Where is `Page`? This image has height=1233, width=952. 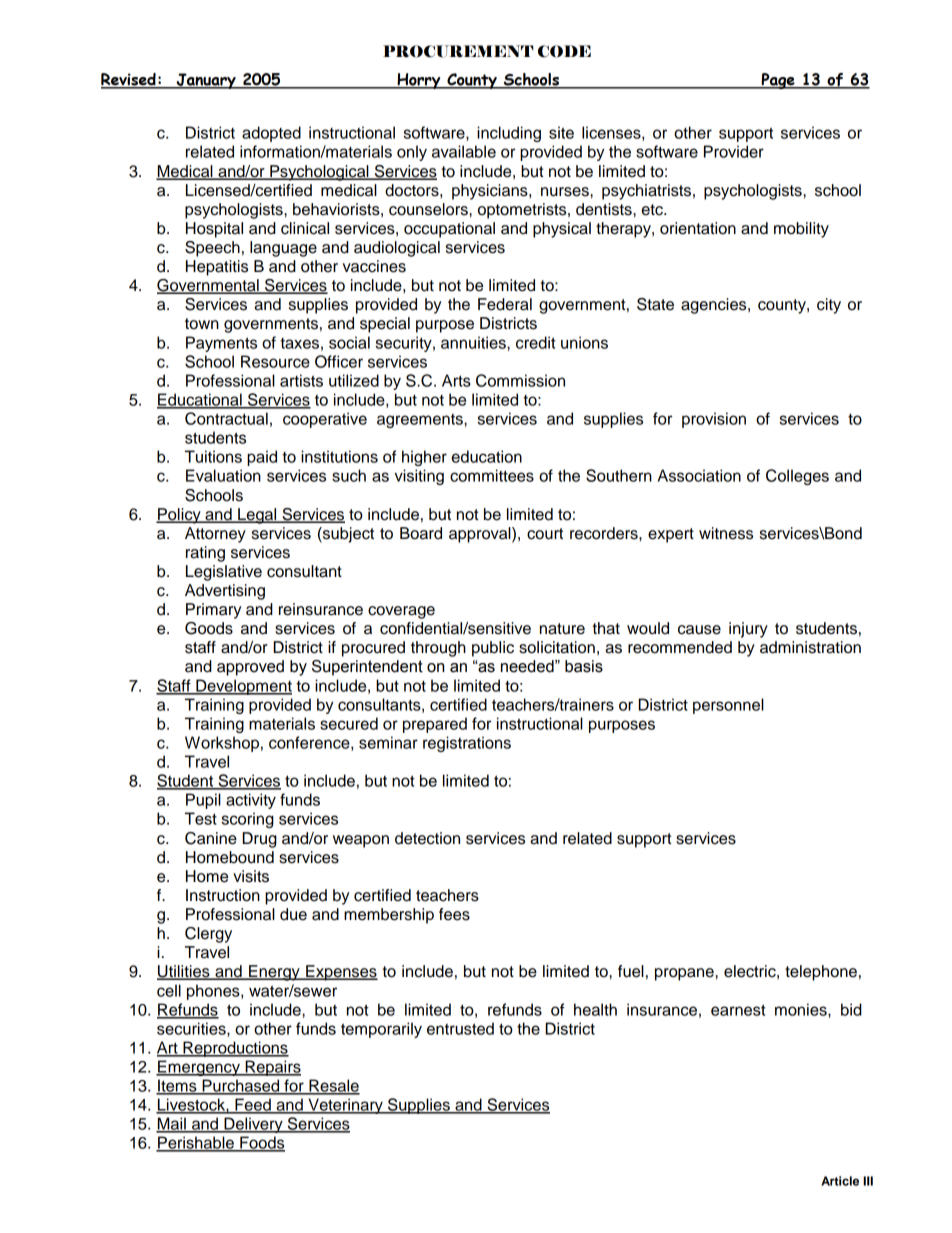 Page is located at coordinates (778, 81).
